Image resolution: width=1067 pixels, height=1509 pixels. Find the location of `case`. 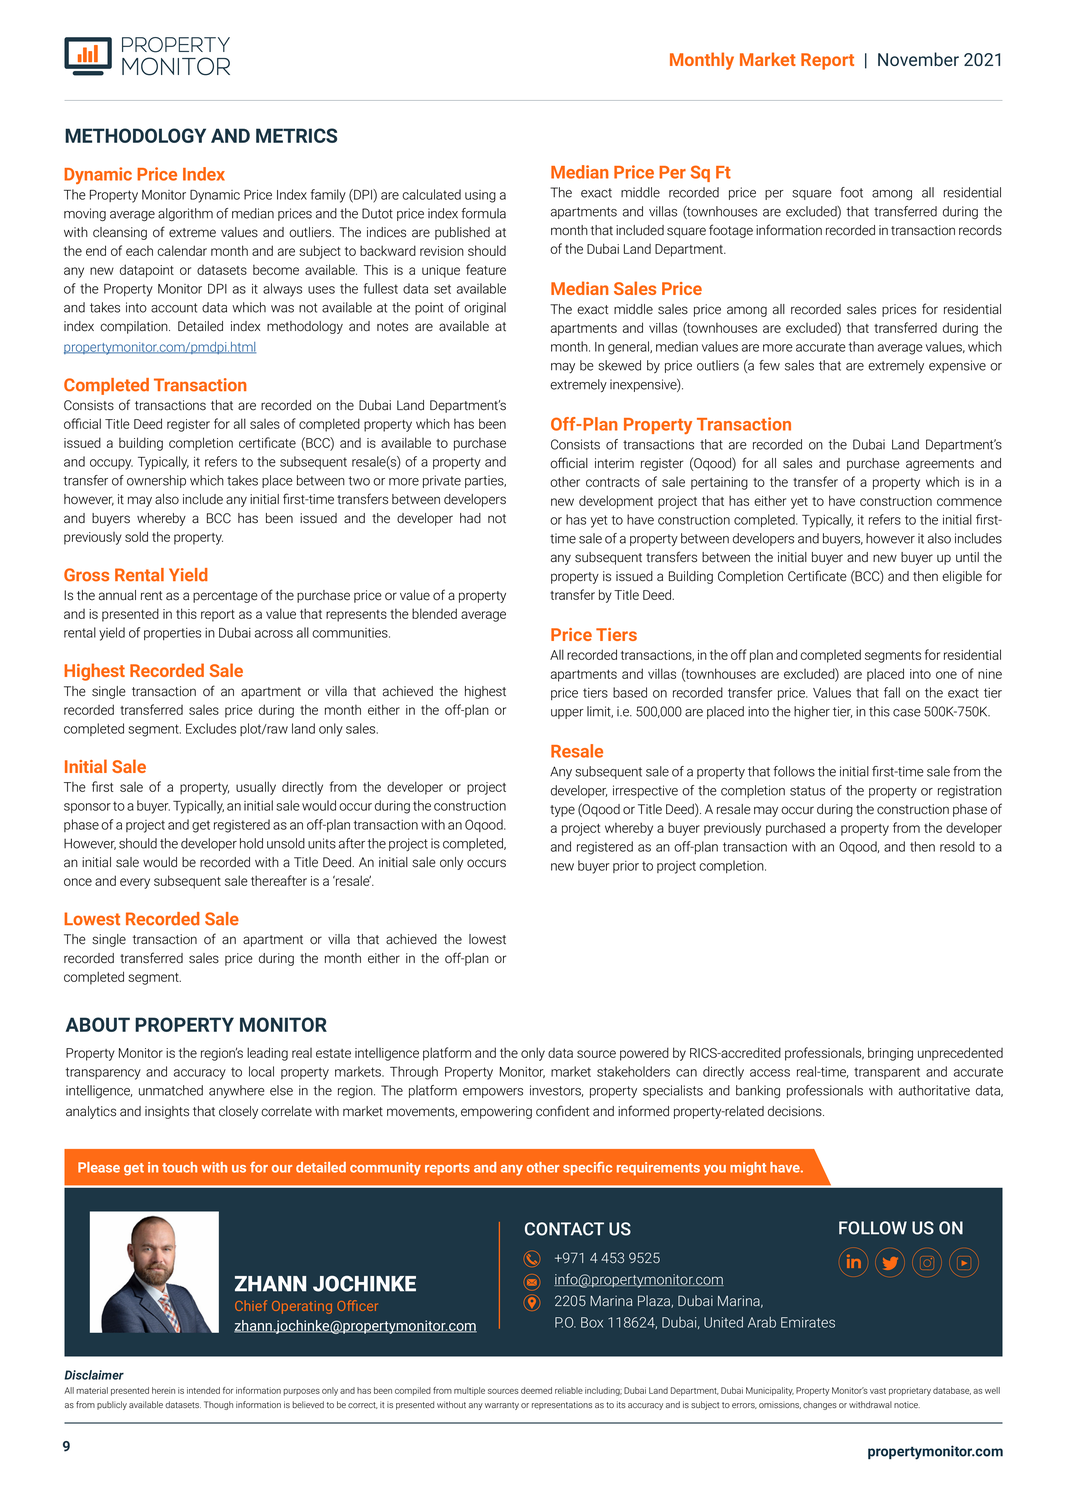

case is located at coordinates (907, 713).
